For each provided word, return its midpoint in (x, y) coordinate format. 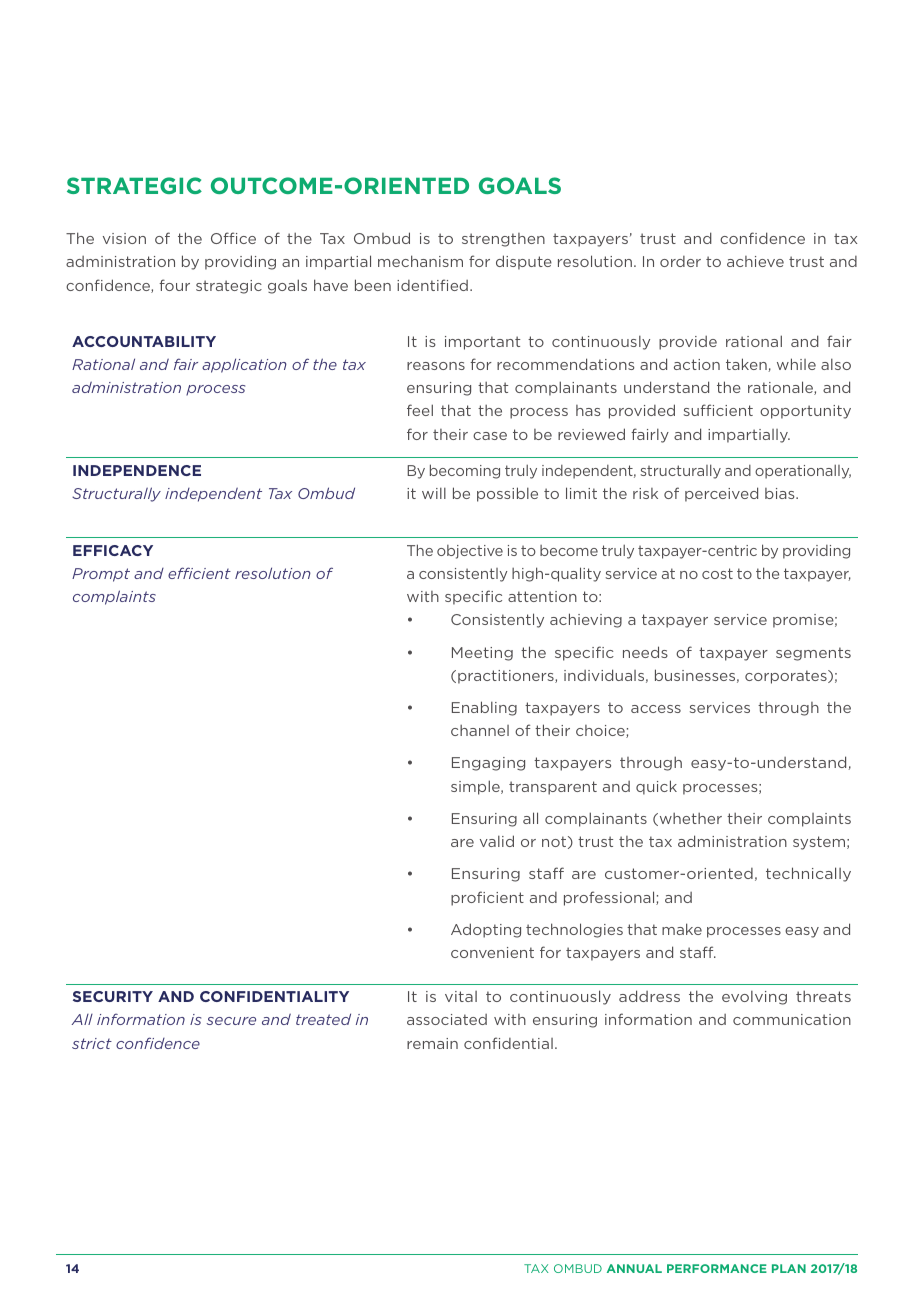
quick (656, 787)
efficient (199, 573)
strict (92, 1043)
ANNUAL (634, 1268)
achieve (755, 261)
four (174, 285)
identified (432, 285)
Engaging (488, 764)
